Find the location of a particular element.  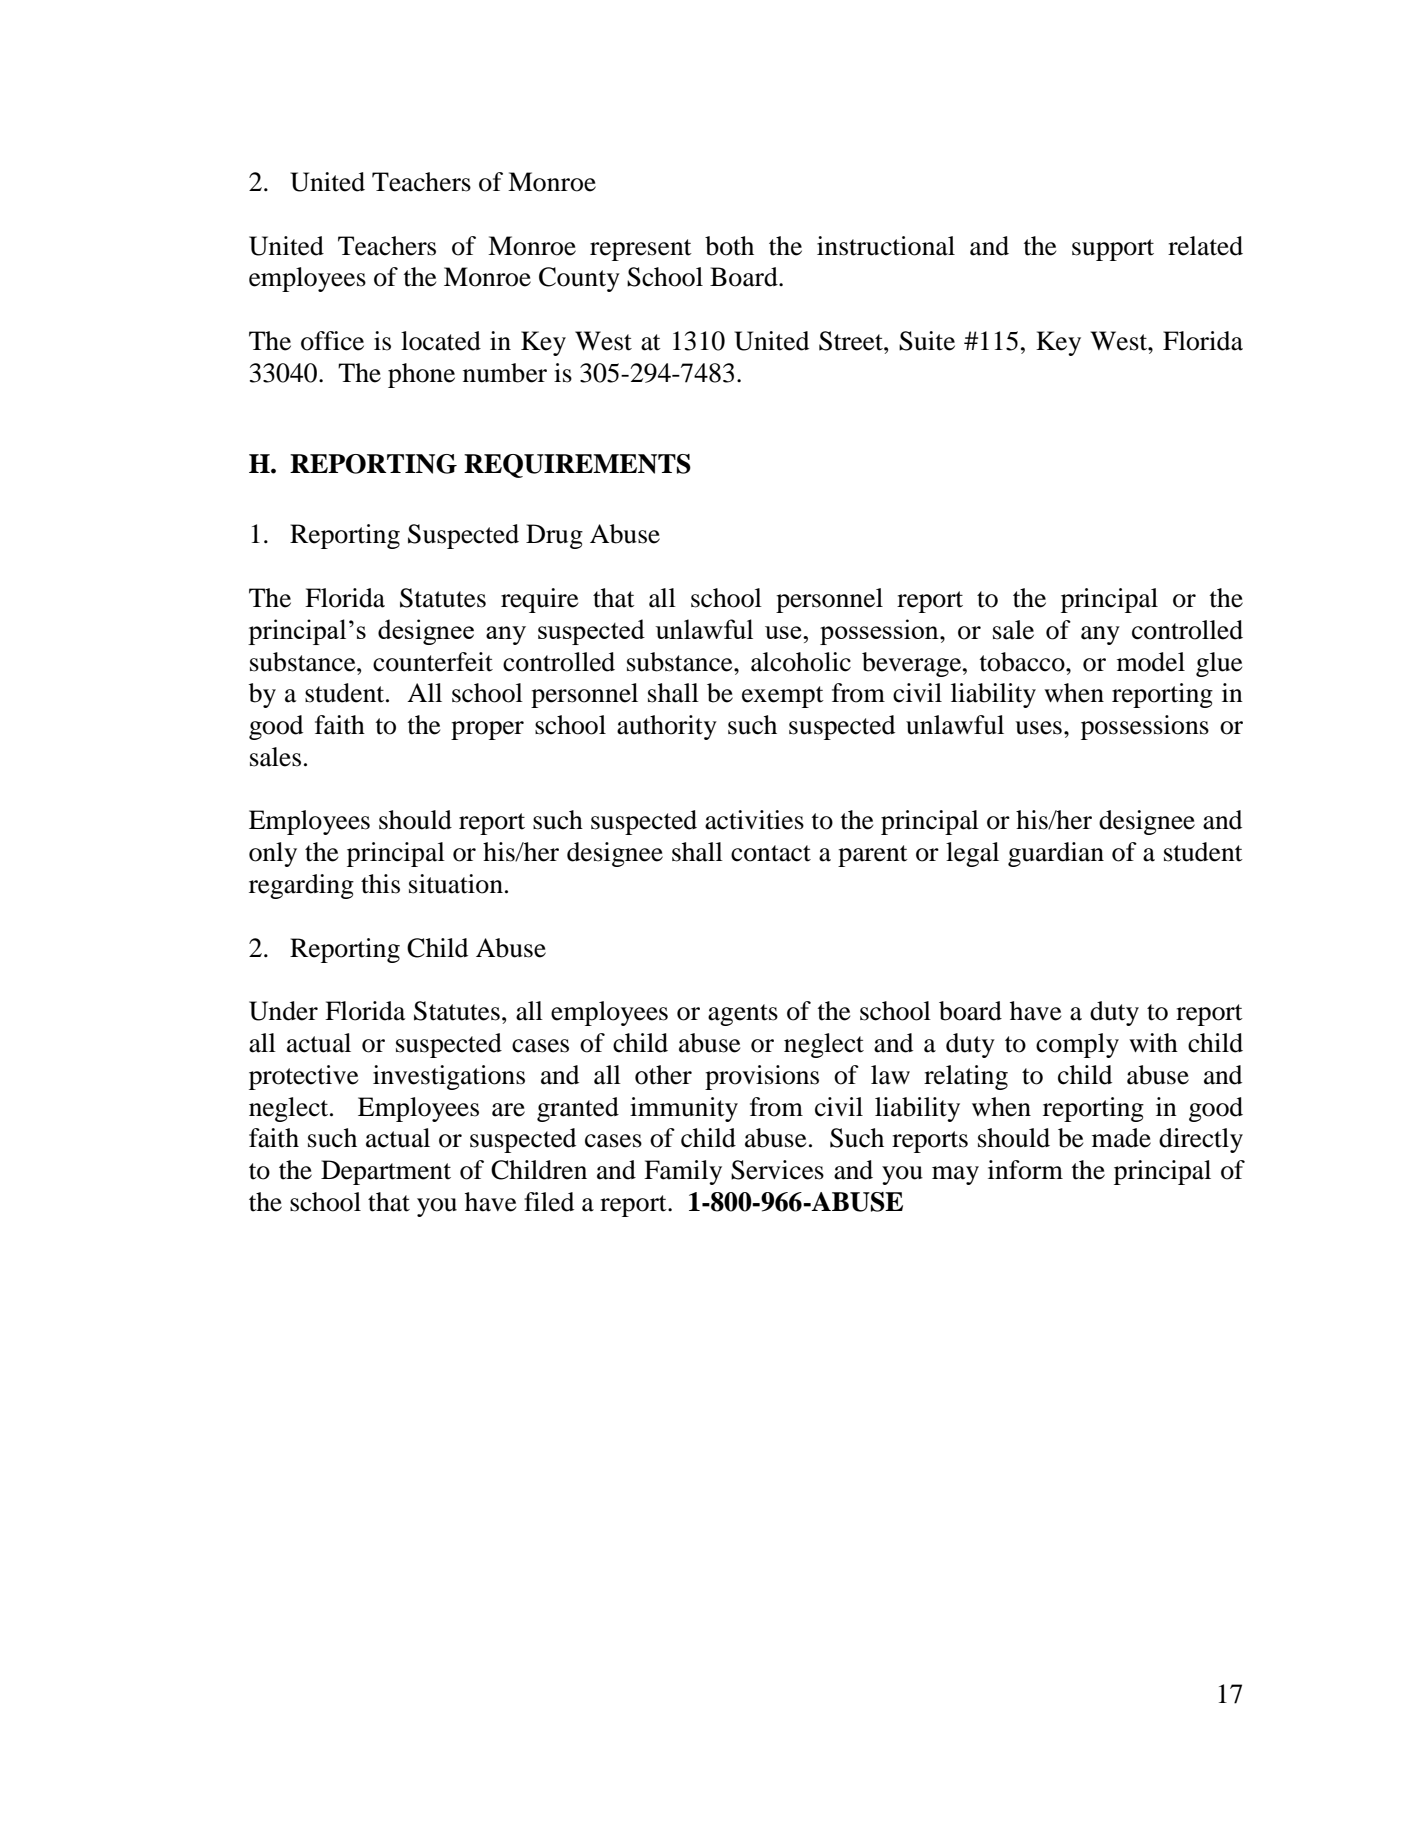

Department is located at coordinates (386, 1172).
